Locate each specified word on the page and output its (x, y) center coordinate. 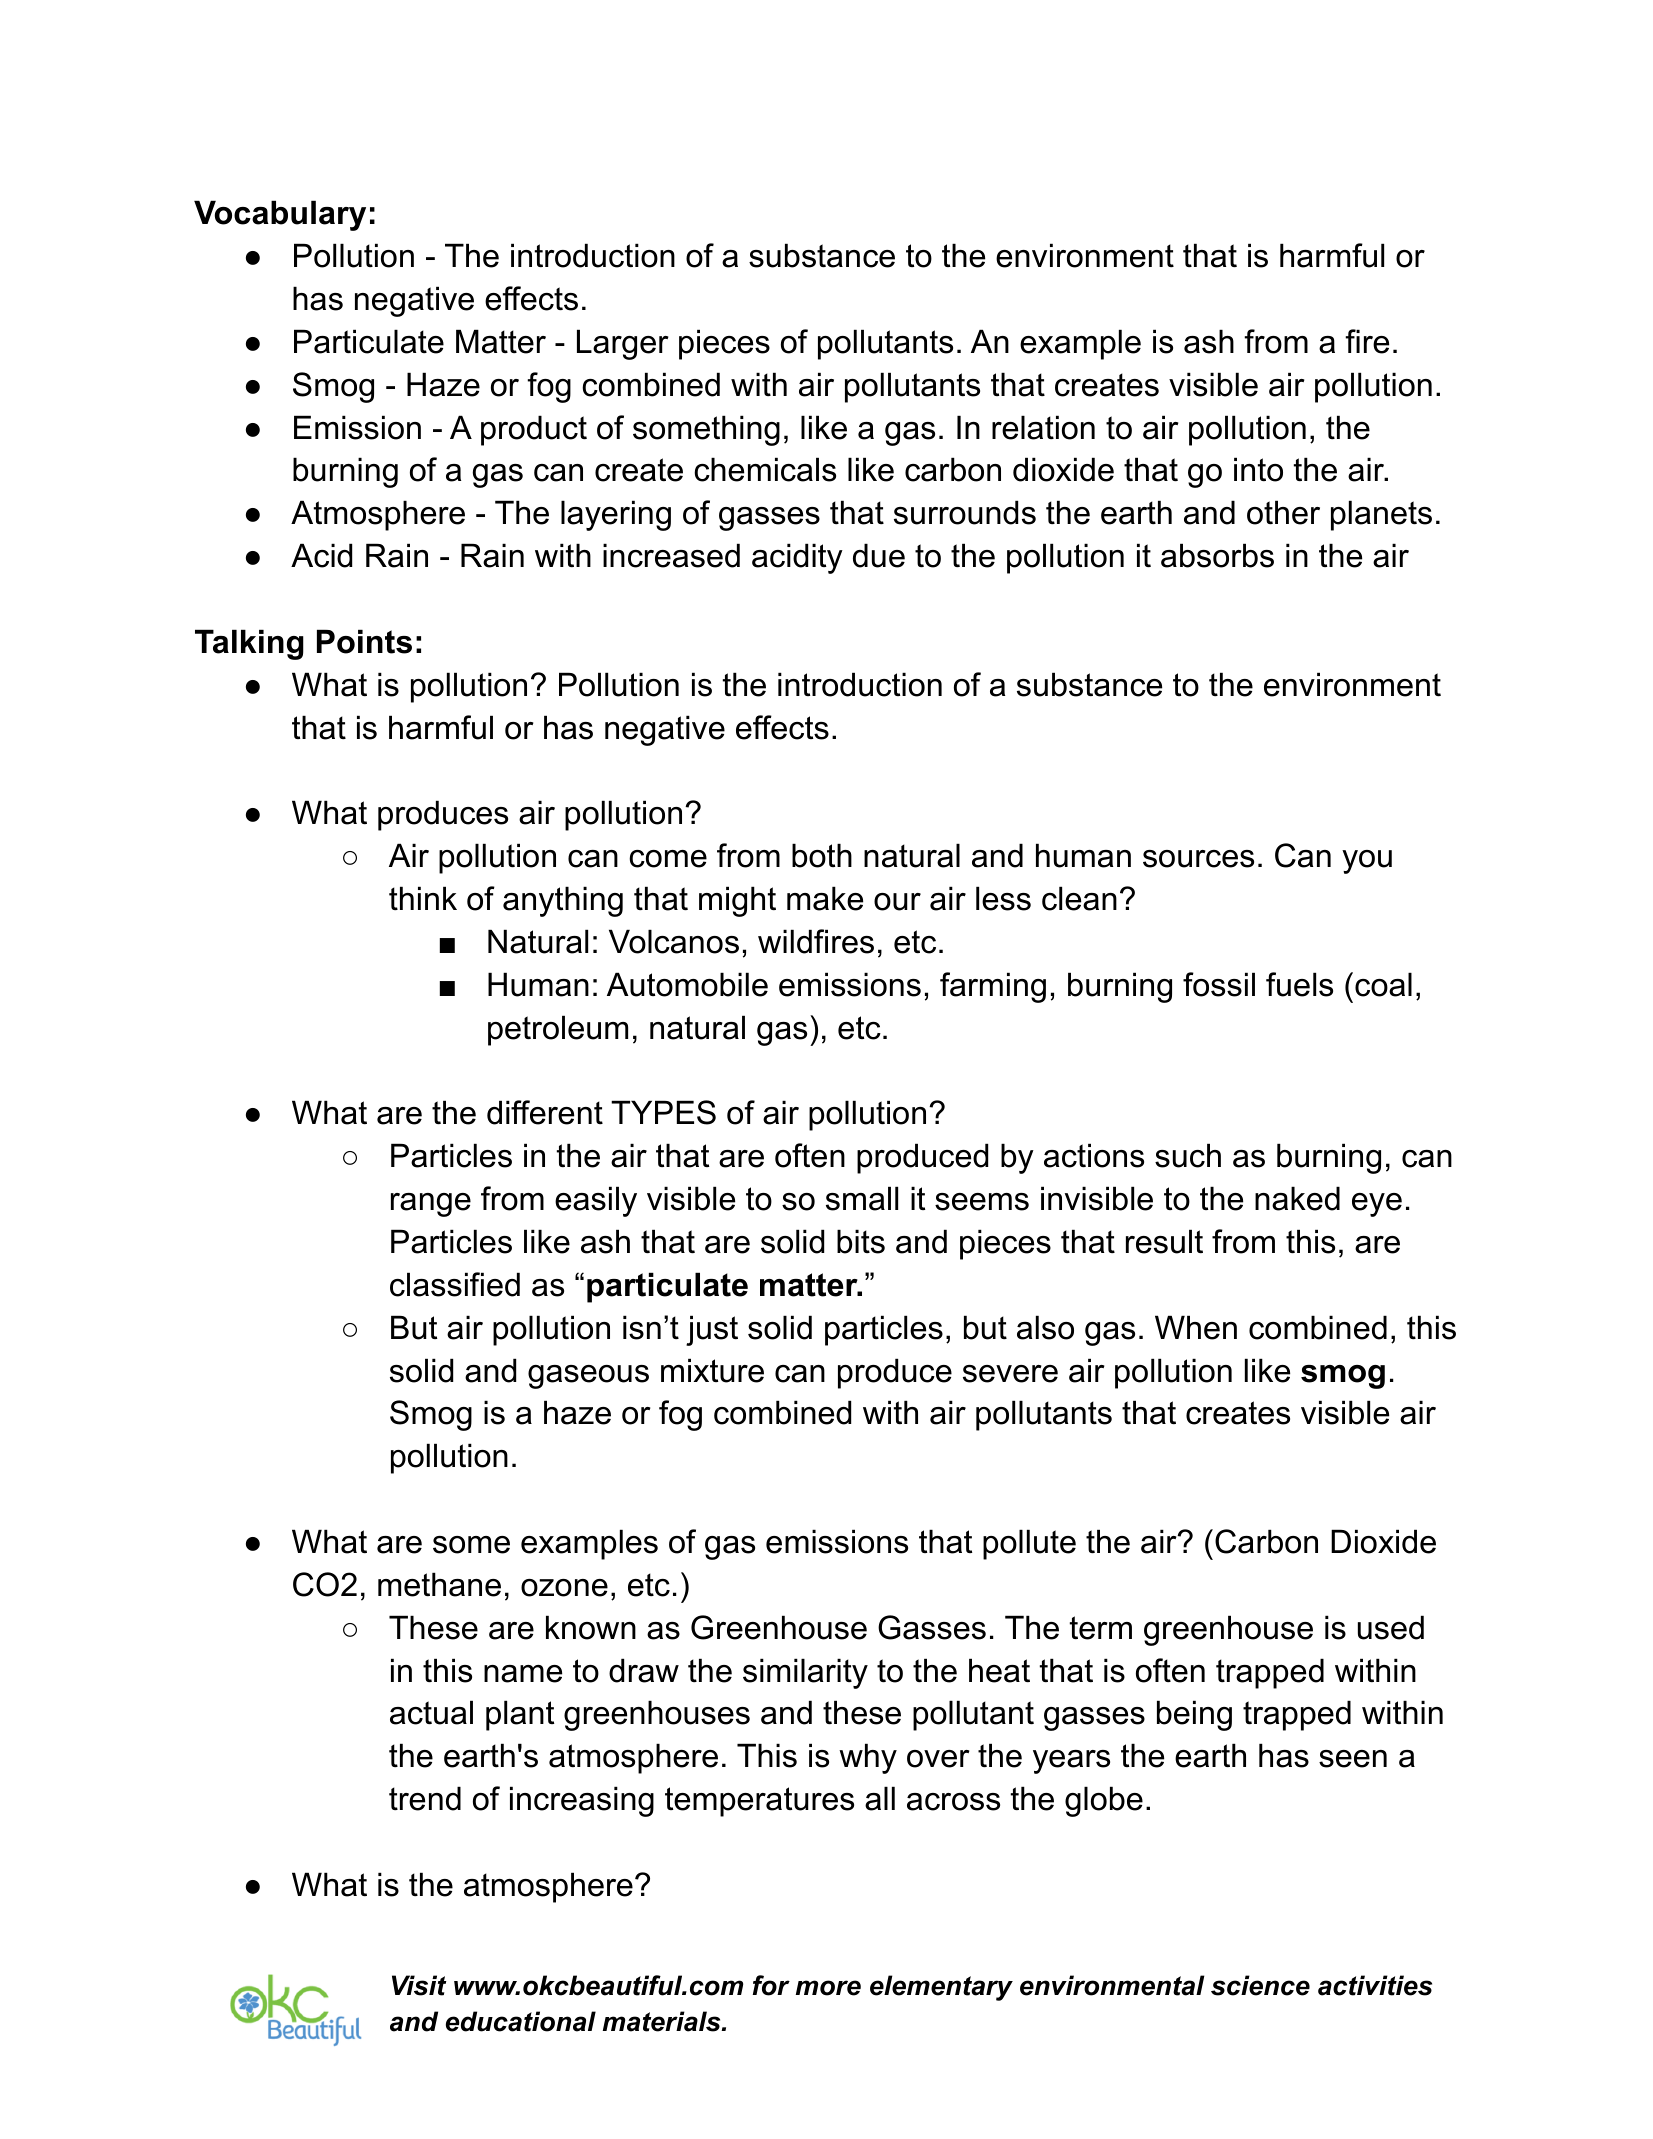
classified (455, 1284)
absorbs (1217, 555)
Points (364, 641)
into (1258, 469)
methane (439, 1584)
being (1194, 1715)
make (825, 898)
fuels (1299, 984)
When (1196, 1327)
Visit (419, 1985)
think (423, 898)
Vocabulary (280, 215)
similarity (805, 1673)
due (879, 555)
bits (861, 1241)
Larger (623, 344)
